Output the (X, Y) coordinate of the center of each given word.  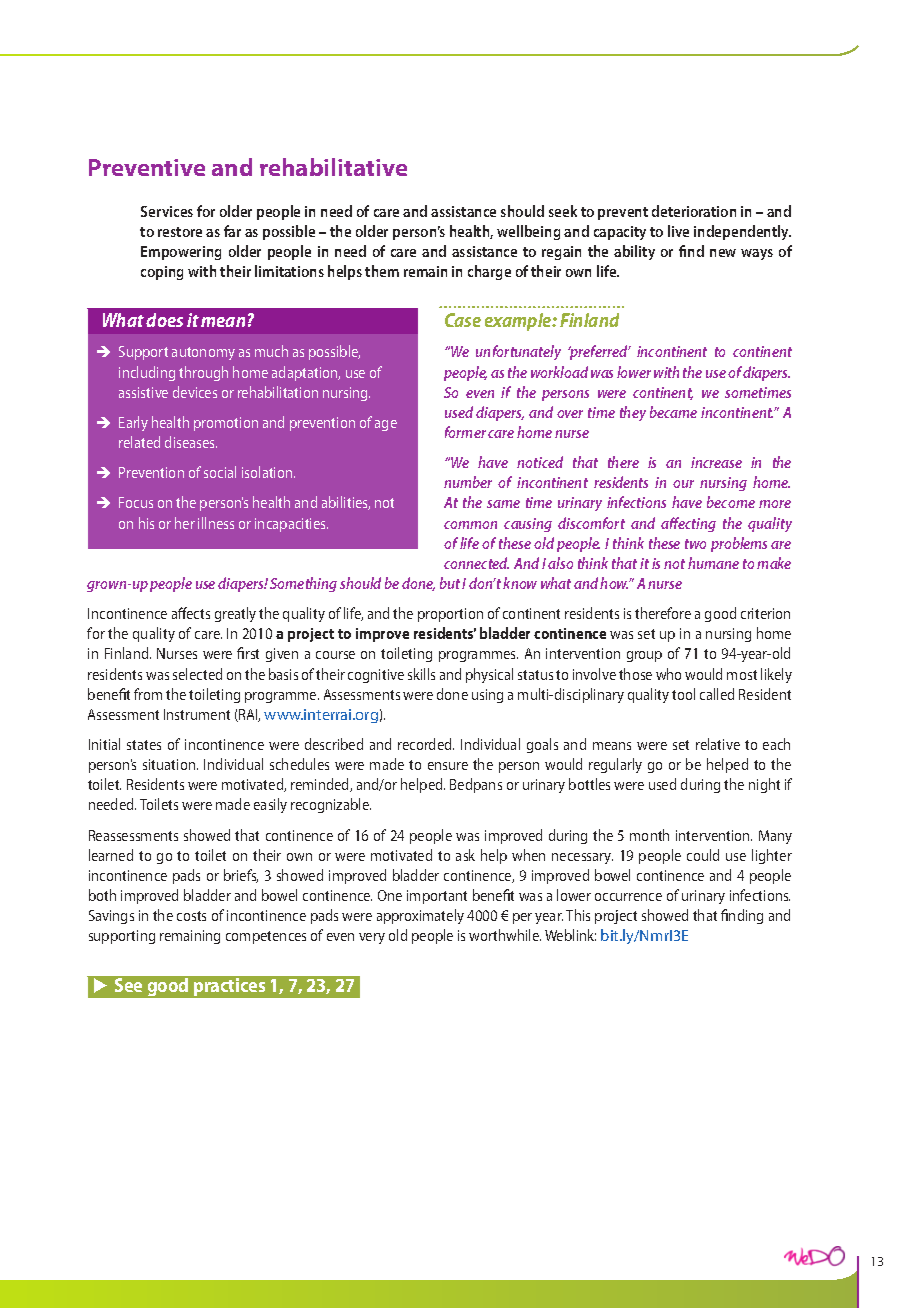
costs (191, 916)
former (465, 432)
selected (197, 674)
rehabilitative (333, 167)
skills (421, 674)
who (668, 674)
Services (167, 211)
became (673, 412)
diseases (191, 442)
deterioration (694, 211)
